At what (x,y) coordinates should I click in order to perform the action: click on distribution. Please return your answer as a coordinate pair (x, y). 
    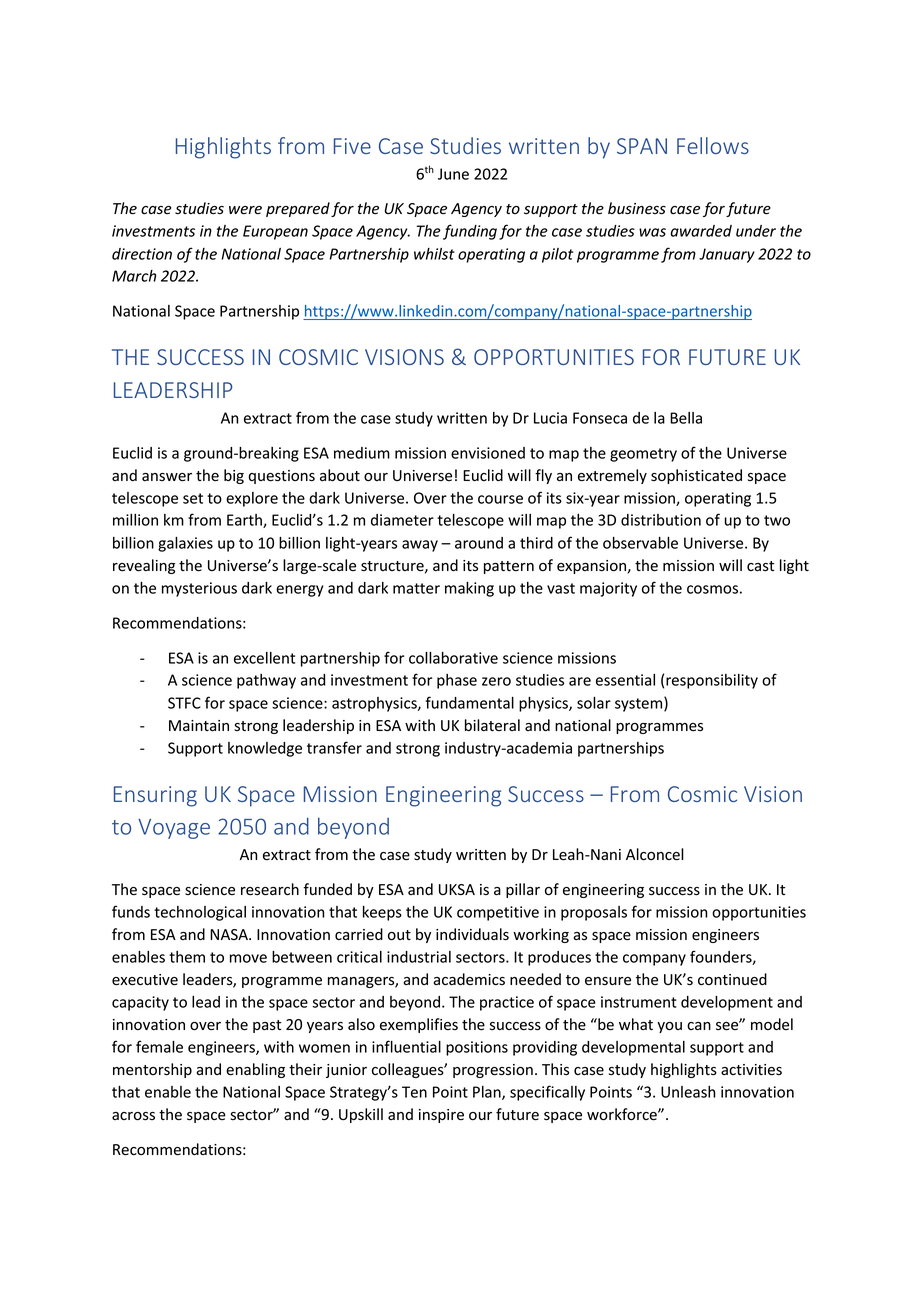
    Looking at the image, I should click on (661, 520).
